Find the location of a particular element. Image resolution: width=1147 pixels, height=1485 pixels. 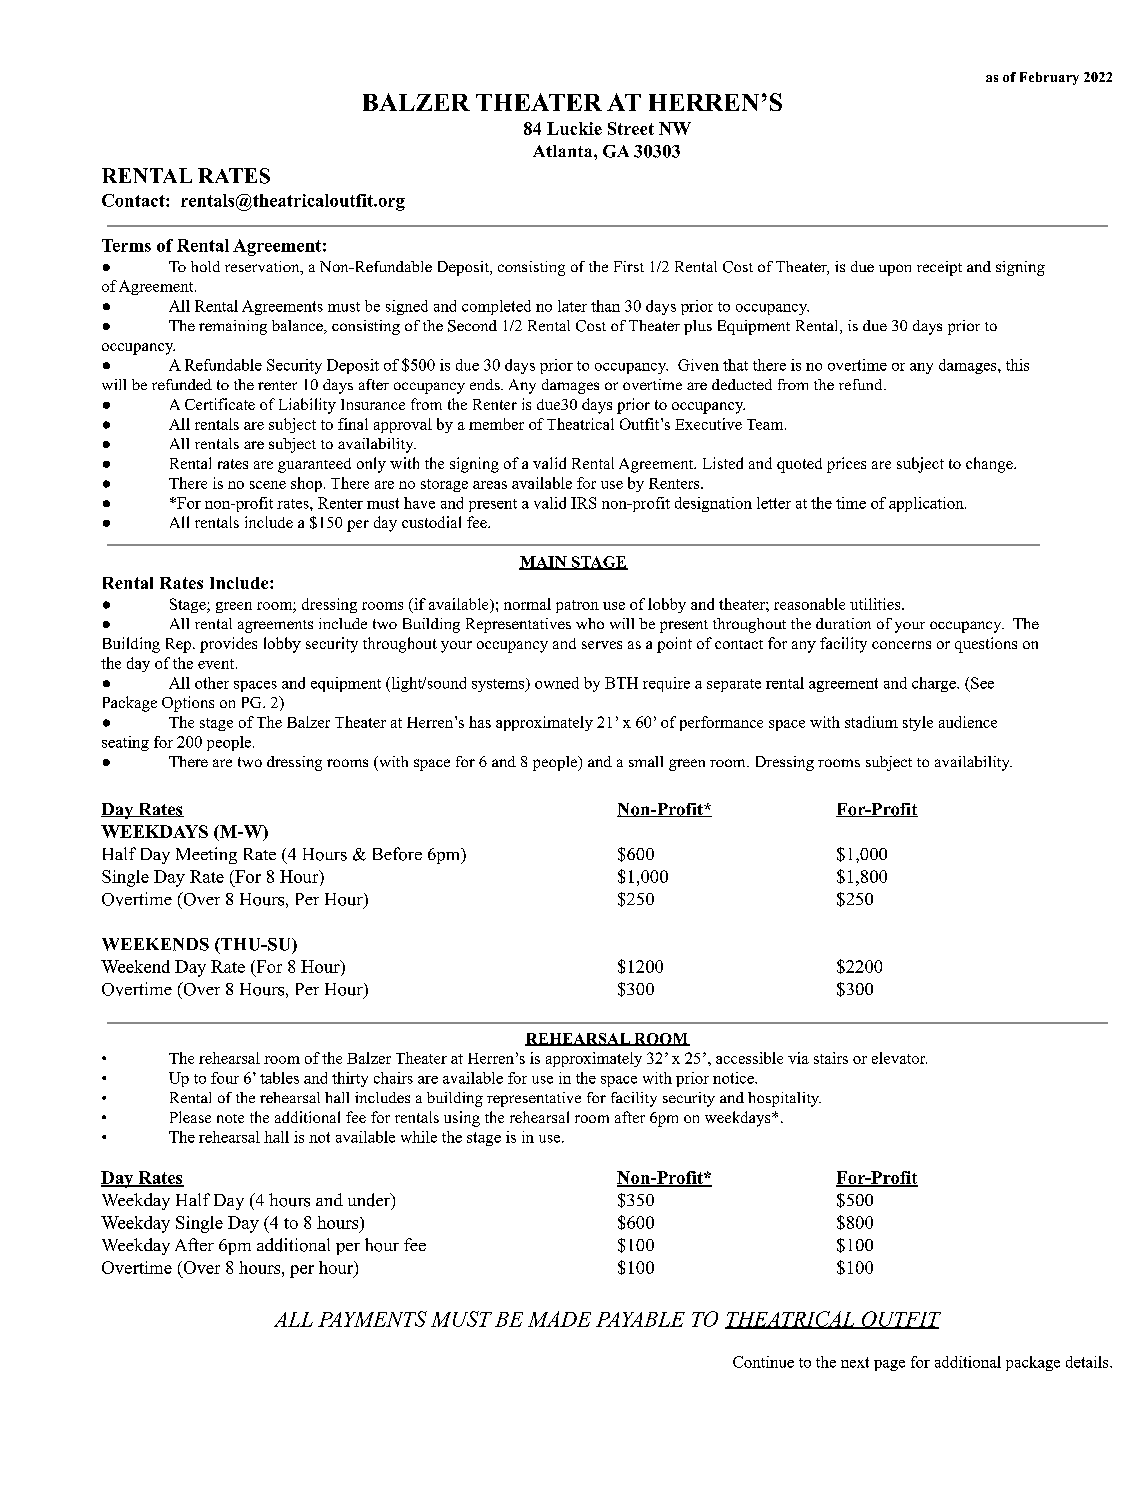

Terms is located at coordinates (126, 245).
